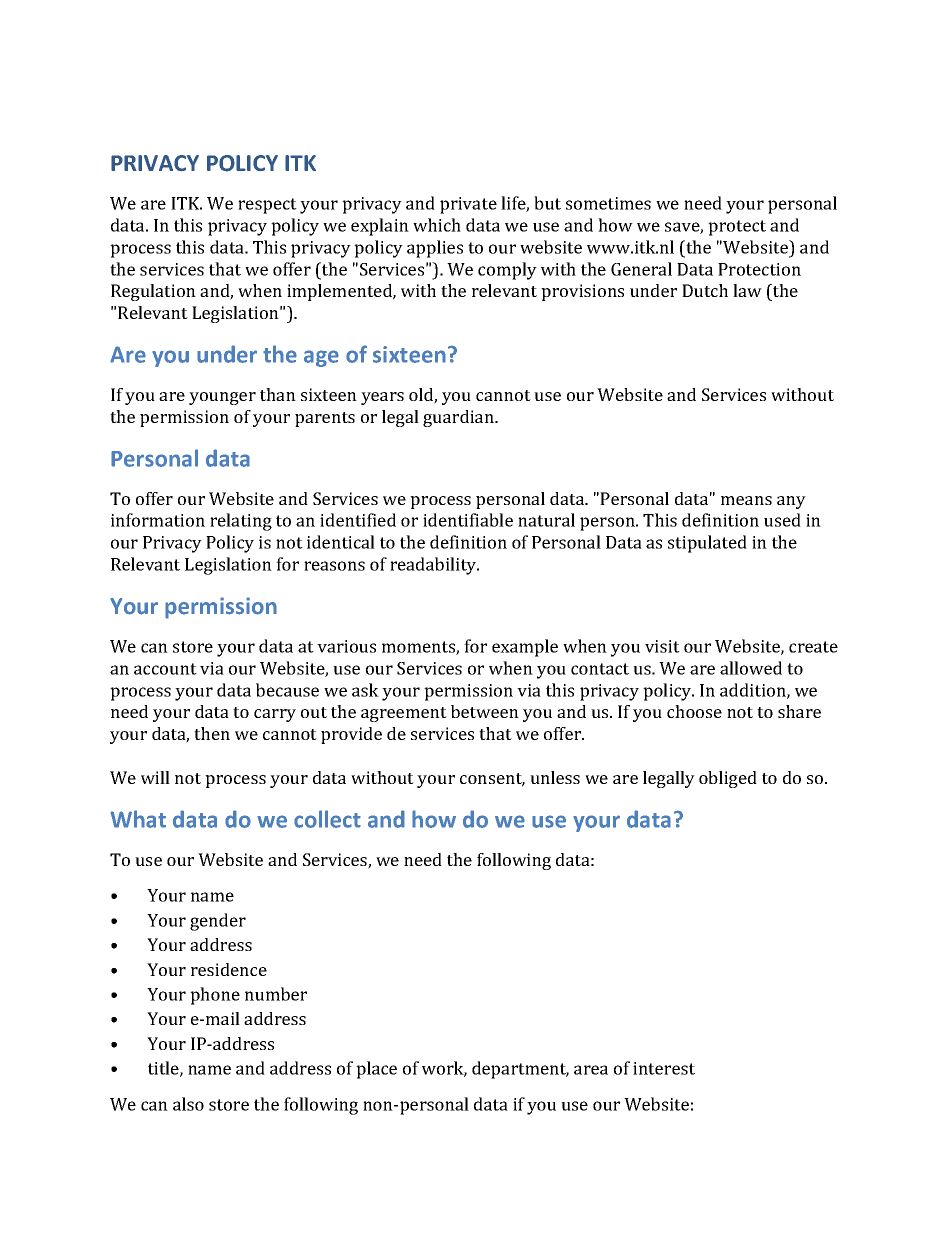 This screenshot has width=952, height=1233. I want to click on also, so click(188, 1104).
